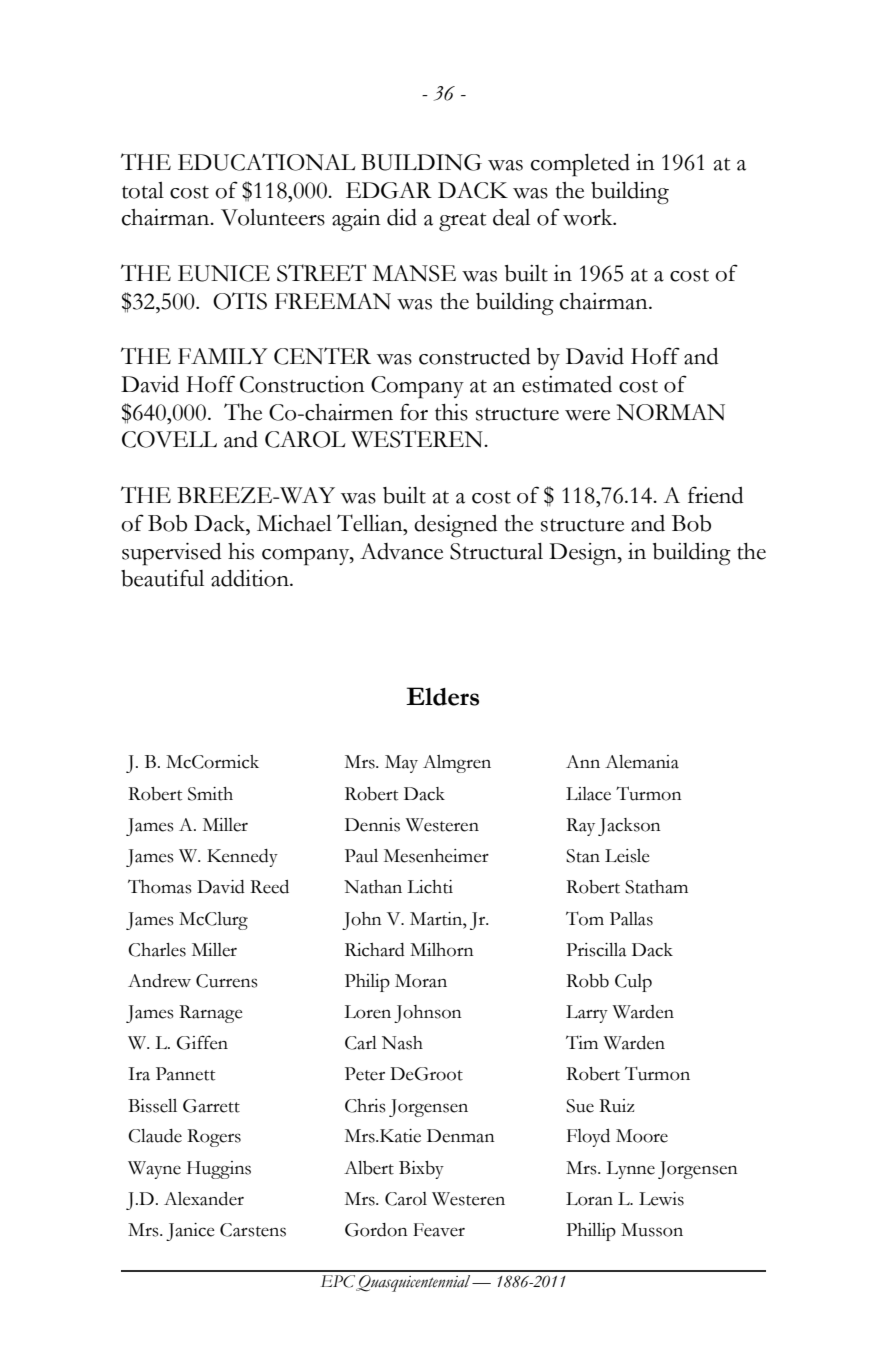  I want to click on work, so click(589, 217).
